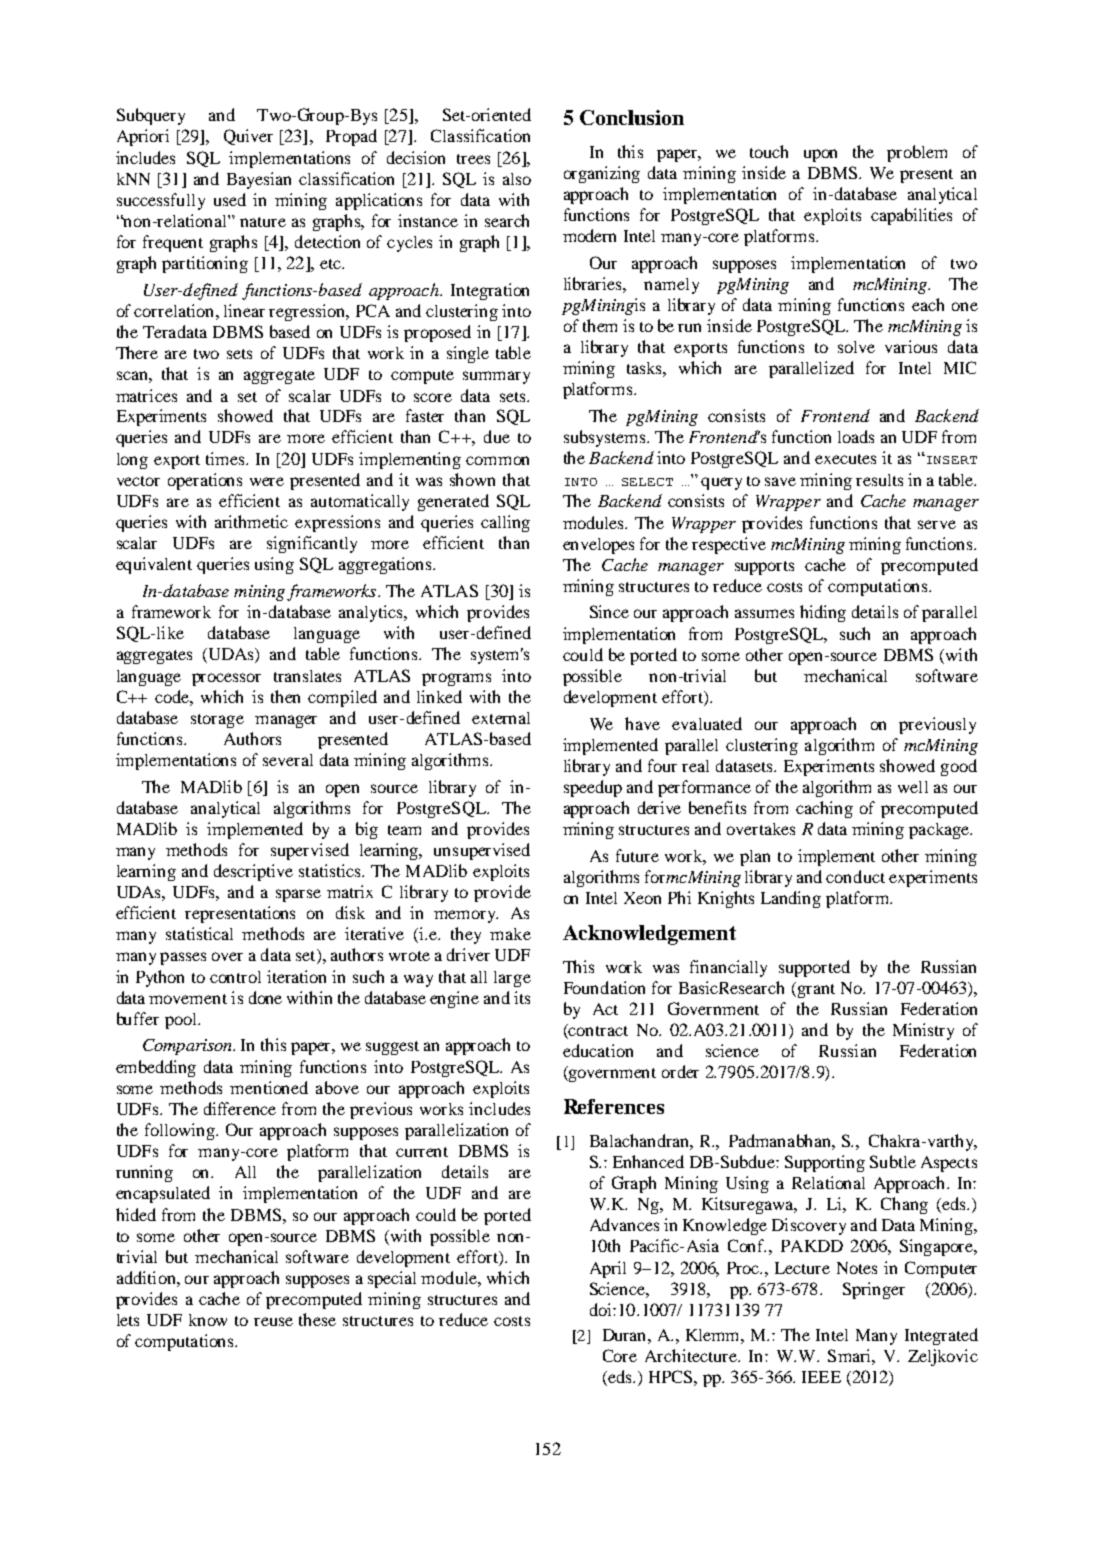  What do you see at coordinates (501, 718) in the image?
I see `external` at bounding box center [501, 718].
